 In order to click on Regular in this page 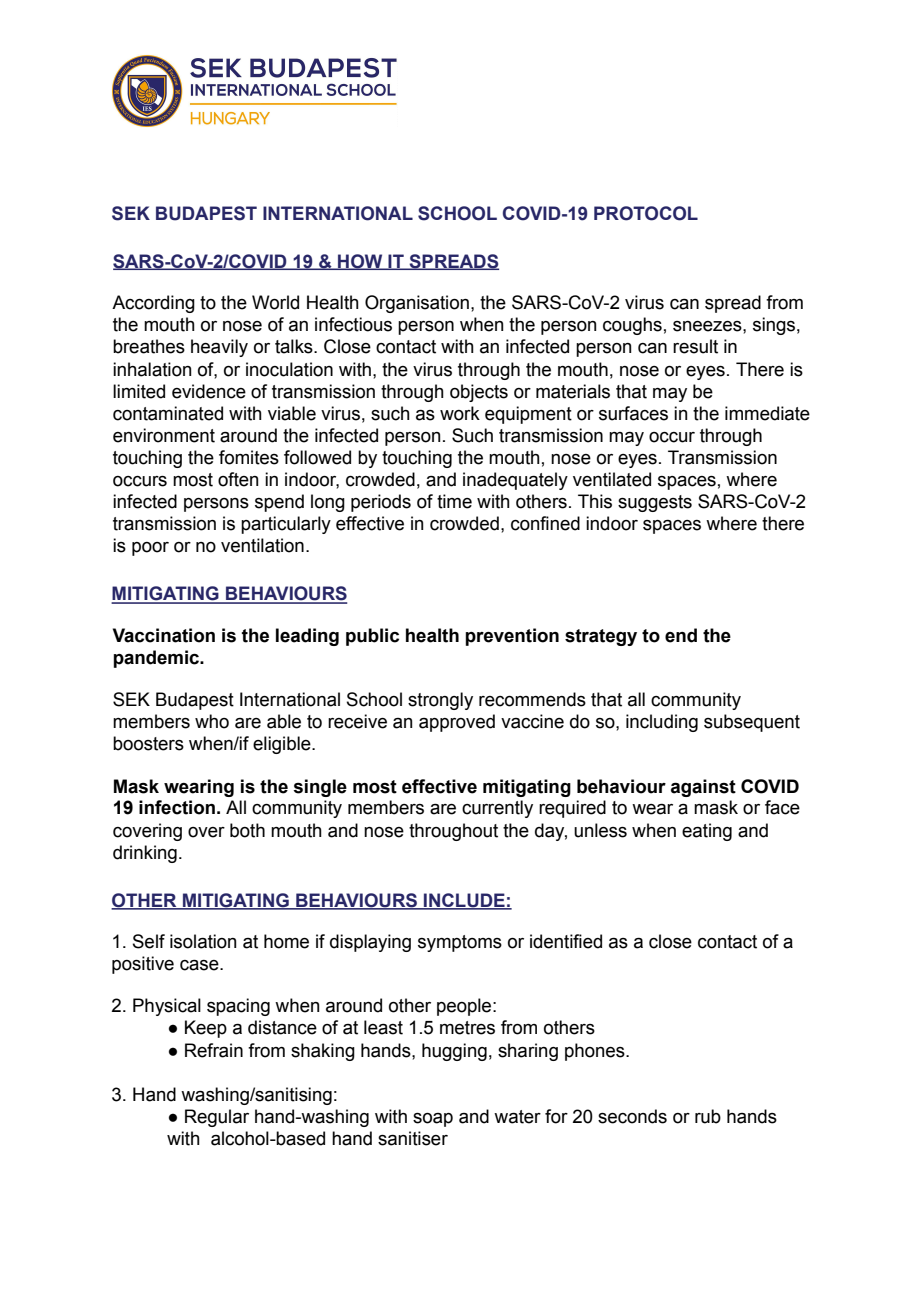, I will do `click(217, 1118)`.
